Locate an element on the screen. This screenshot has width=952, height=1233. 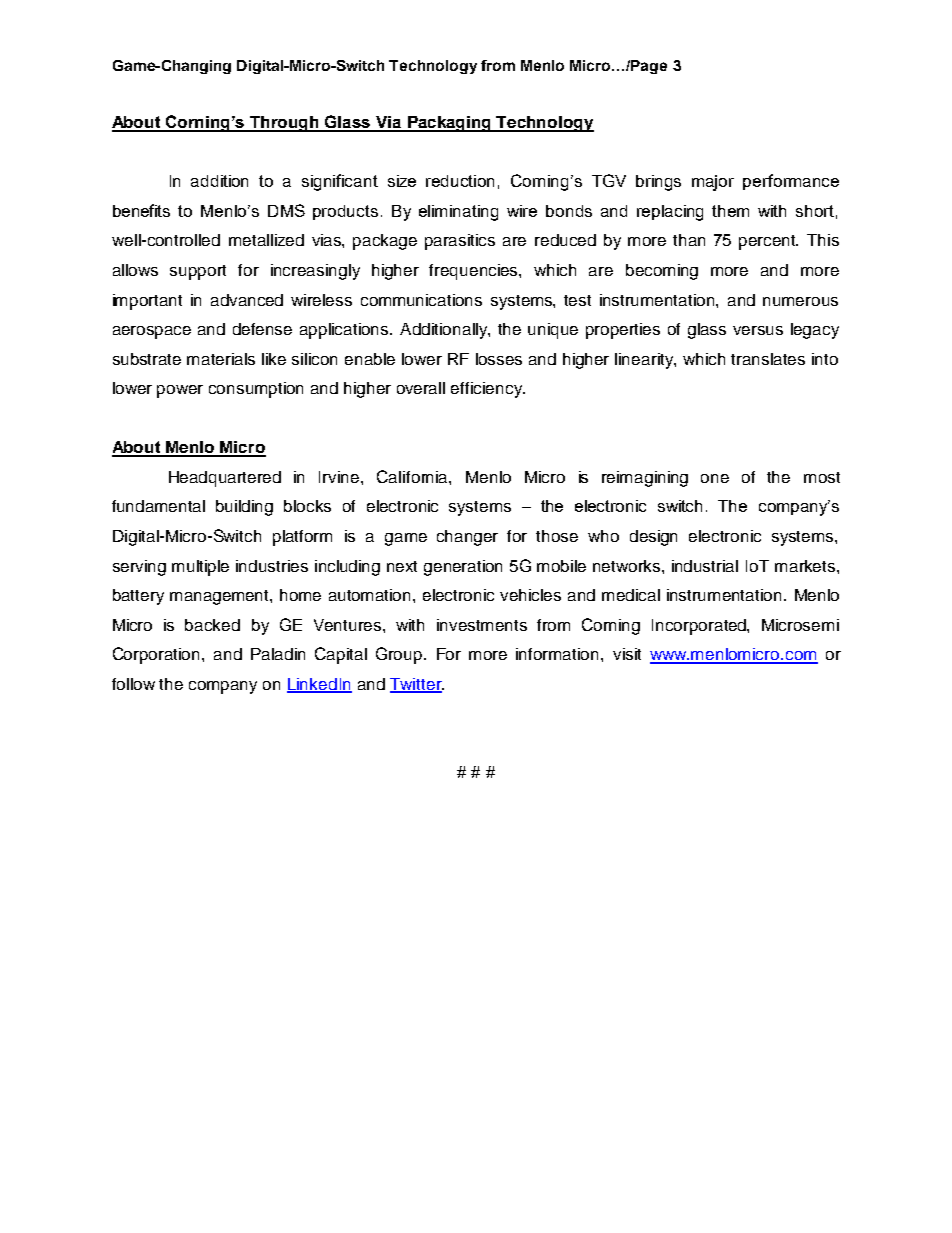
changer is located at coordinates (467, 538).
